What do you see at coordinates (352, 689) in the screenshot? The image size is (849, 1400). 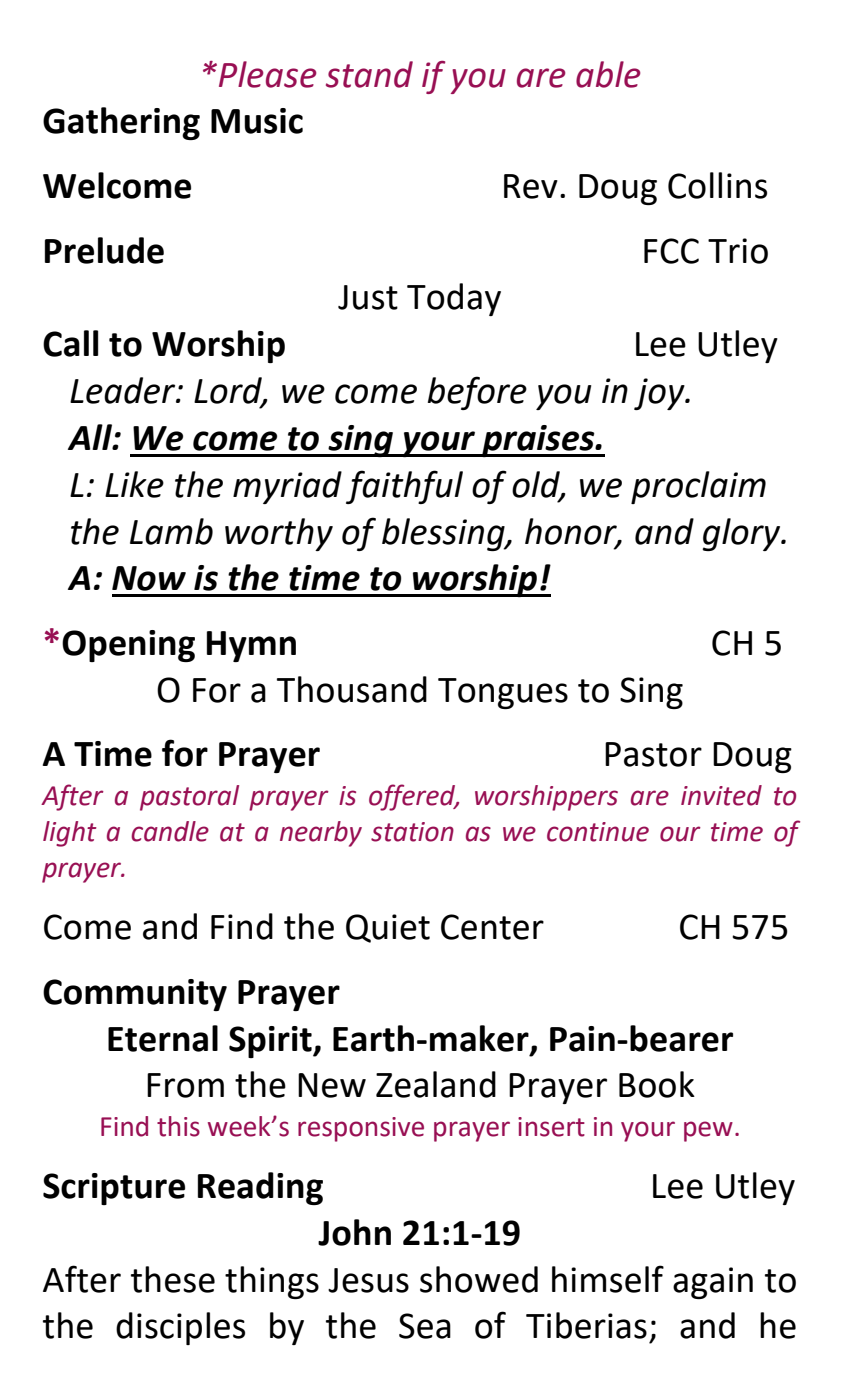 I see `Thousand` at bounding box center [352, 689].
